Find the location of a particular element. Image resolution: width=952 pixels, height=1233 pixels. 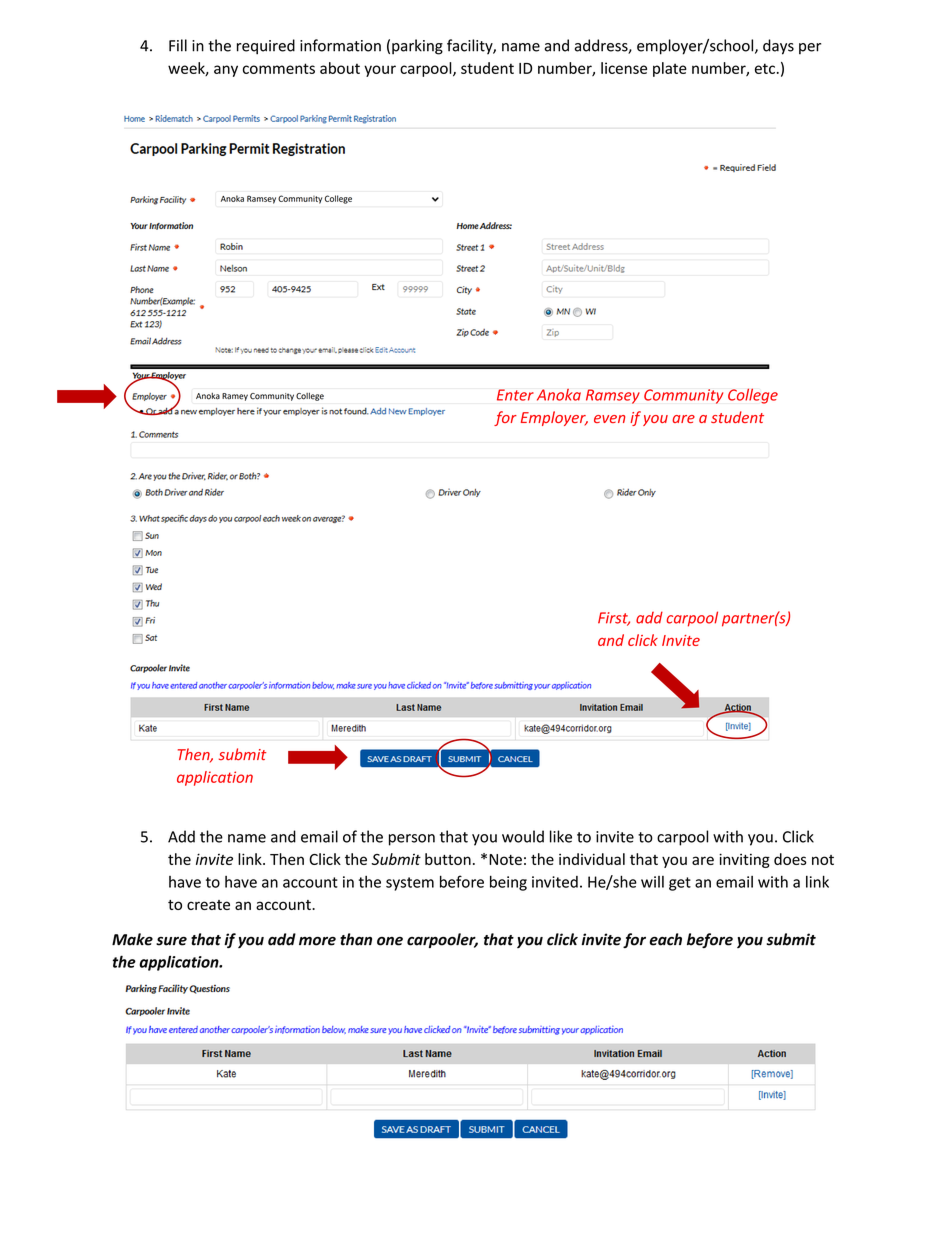

would is located at coordinates (523, 836).
